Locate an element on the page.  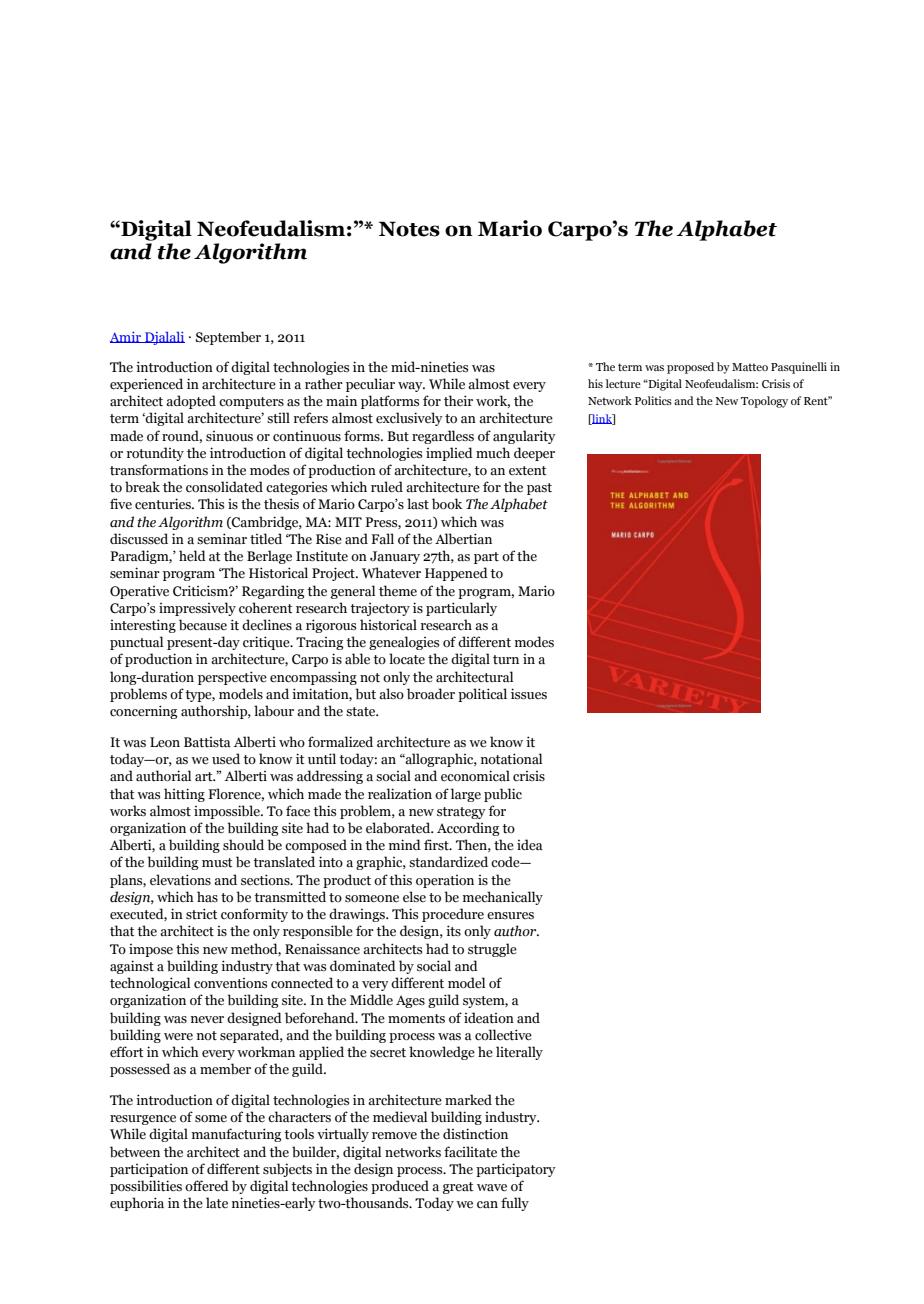
proposed is located at coordinates (690, 368).
